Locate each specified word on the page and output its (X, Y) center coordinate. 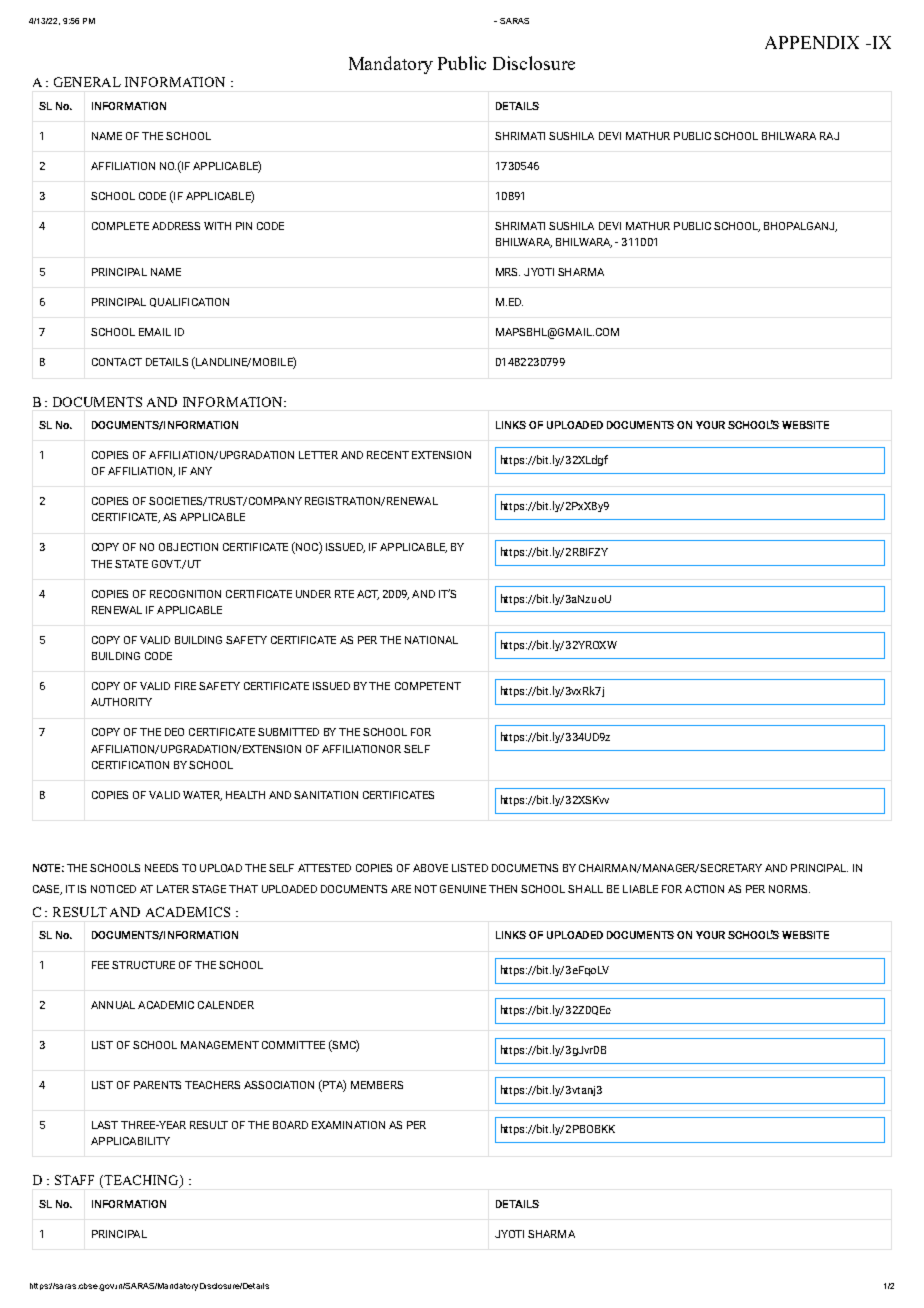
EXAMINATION (348, 1125)
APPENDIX (812, 42)
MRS (508, 272)
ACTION (704, 889)
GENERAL (87, 82)
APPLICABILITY (130, 1141)
